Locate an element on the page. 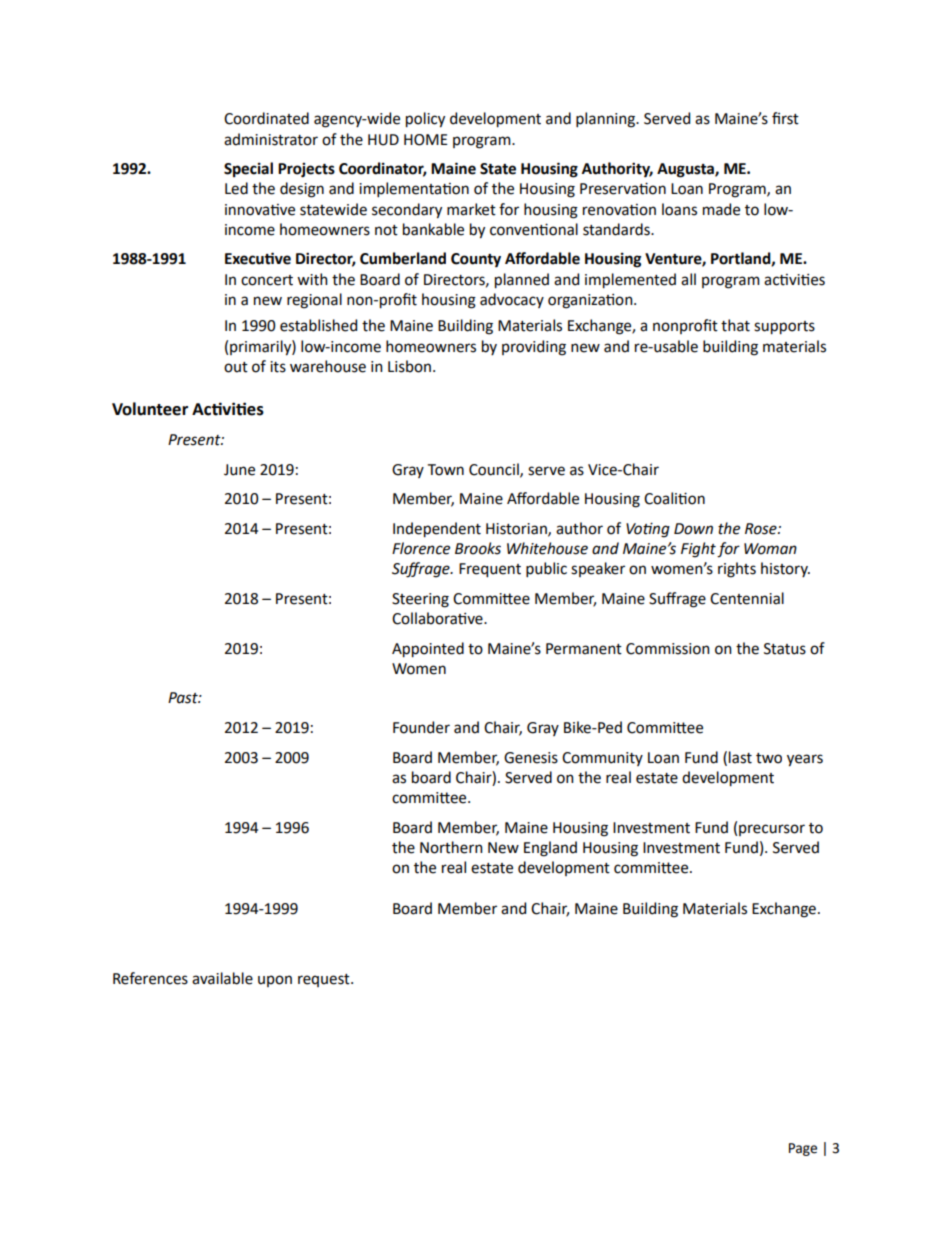 This image has width=952, height=1233. upon is located at coordinates (275, 981).
